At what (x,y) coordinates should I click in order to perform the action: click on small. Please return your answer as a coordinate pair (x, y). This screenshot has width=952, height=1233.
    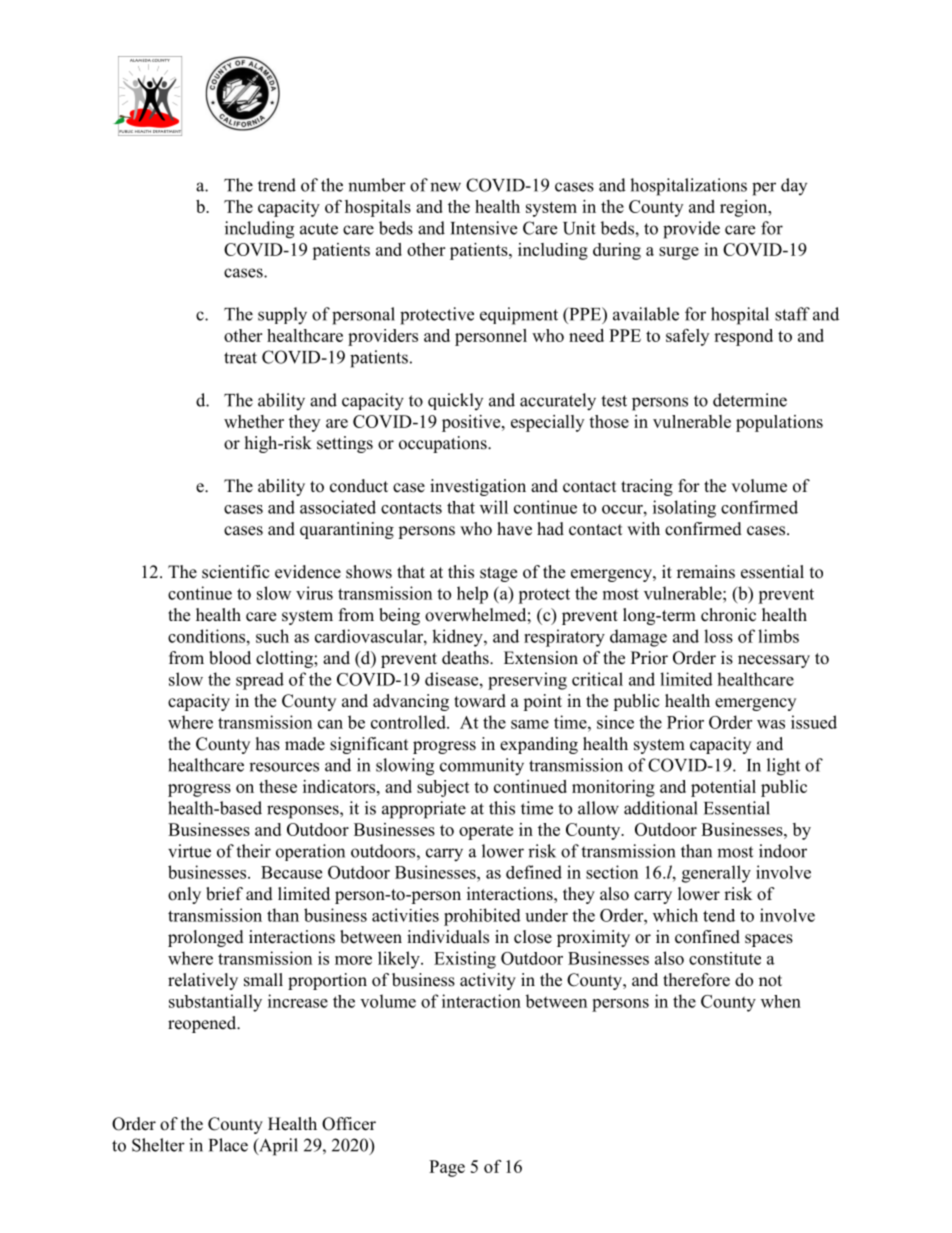
    Looking at the image, I should click on (263, 980).
